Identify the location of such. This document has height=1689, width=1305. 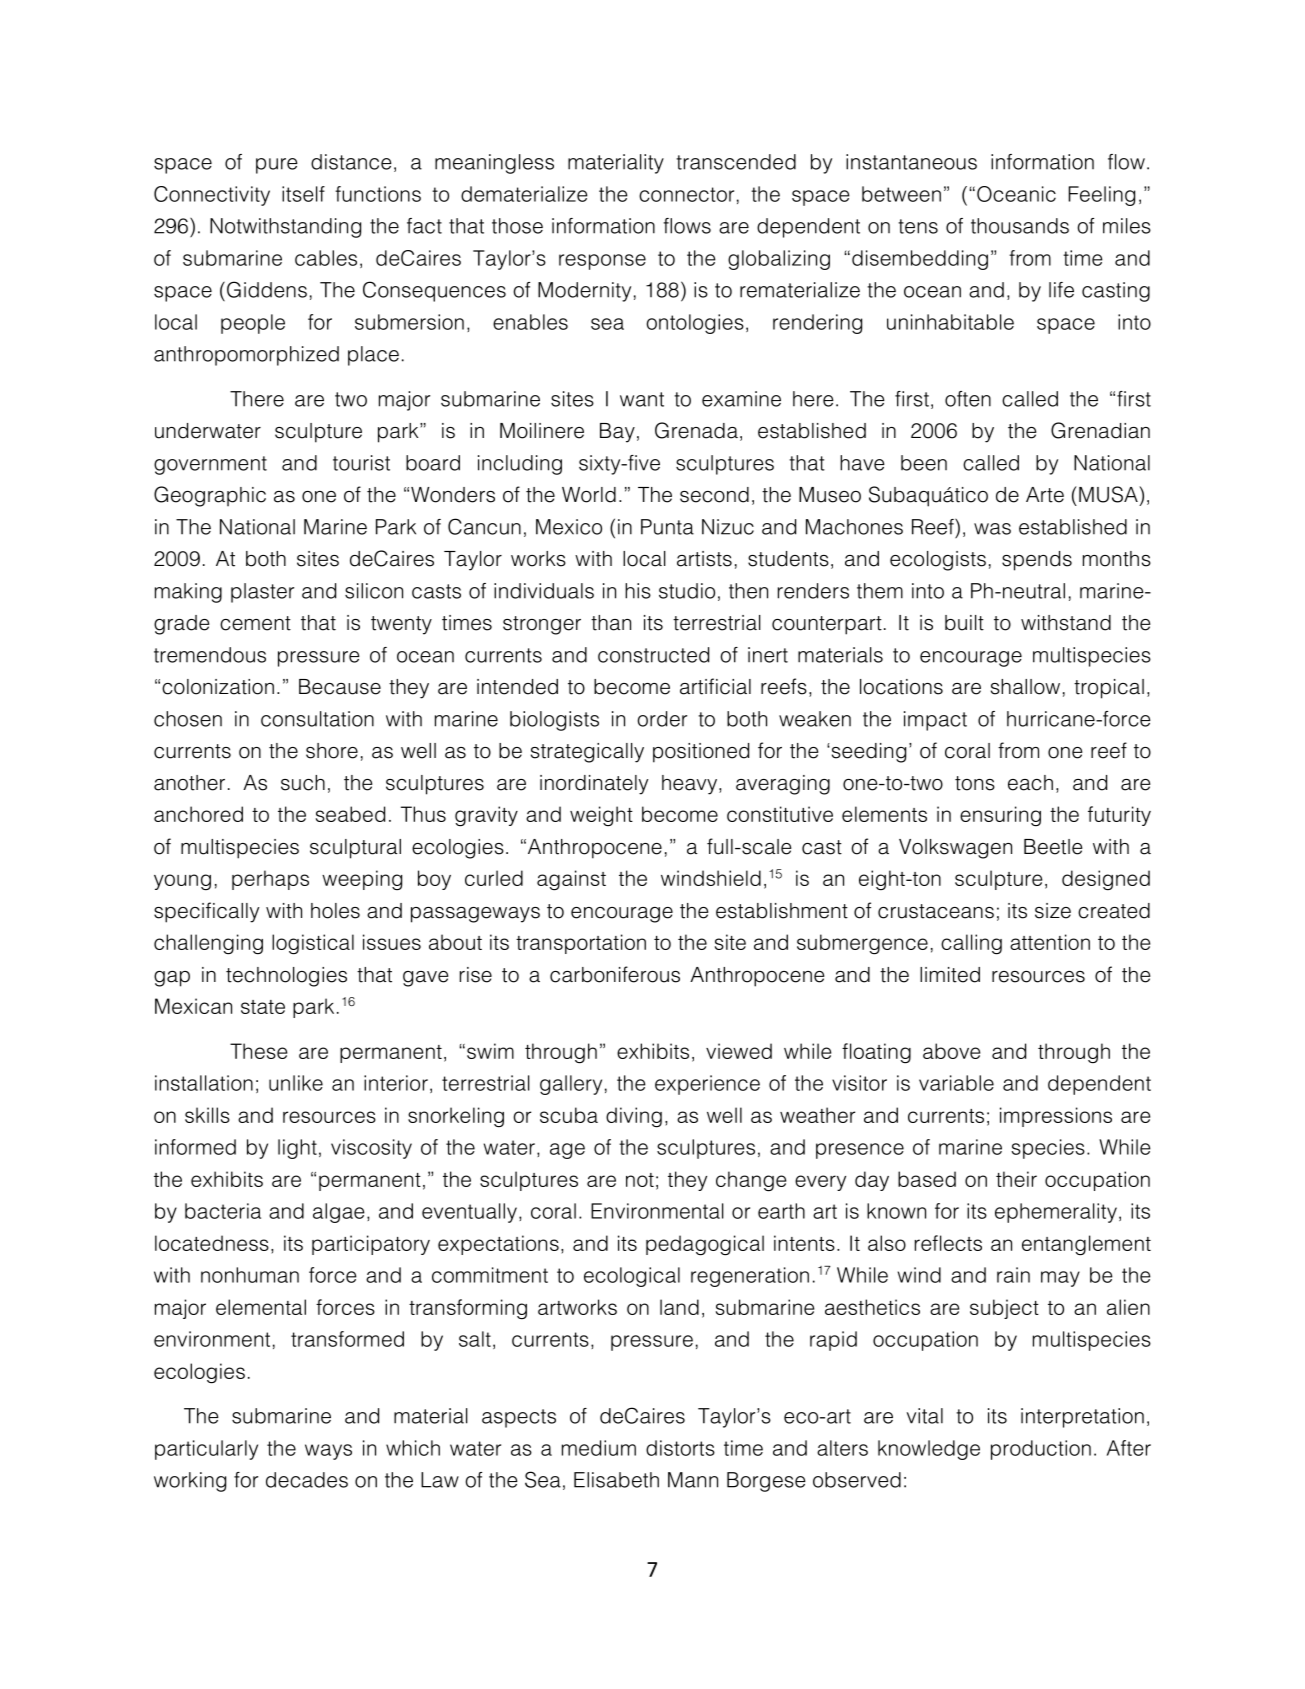
(303, 783).
